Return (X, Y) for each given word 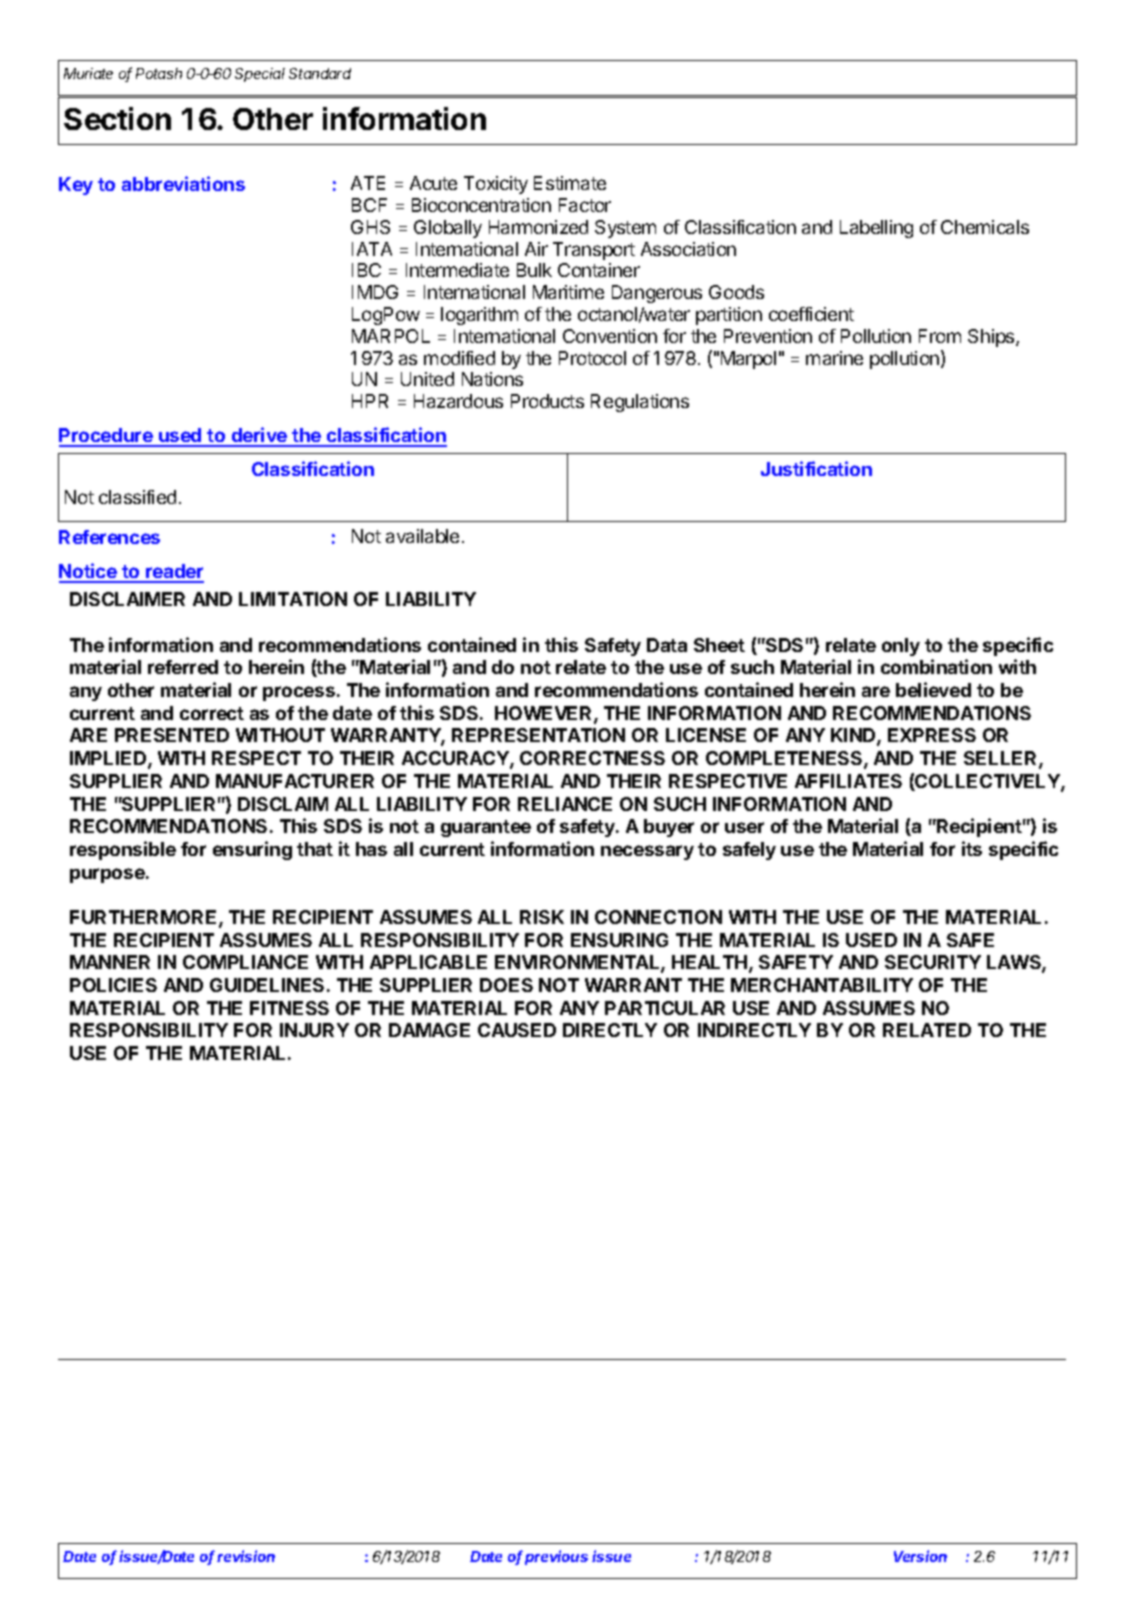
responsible (123, 850)
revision (246, 1556)
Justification (816, 468)
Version (920, 1556)
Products (547, 401)
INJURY (314, 1030)
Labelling (876, 229)
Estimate (570, 183)
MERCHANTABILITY (822, 985)
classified (137, 497)
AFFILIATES (848, 781)
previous (556, 1557)
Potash (159, 73)
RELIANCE (565, 804)
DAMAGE (429, 1030)
